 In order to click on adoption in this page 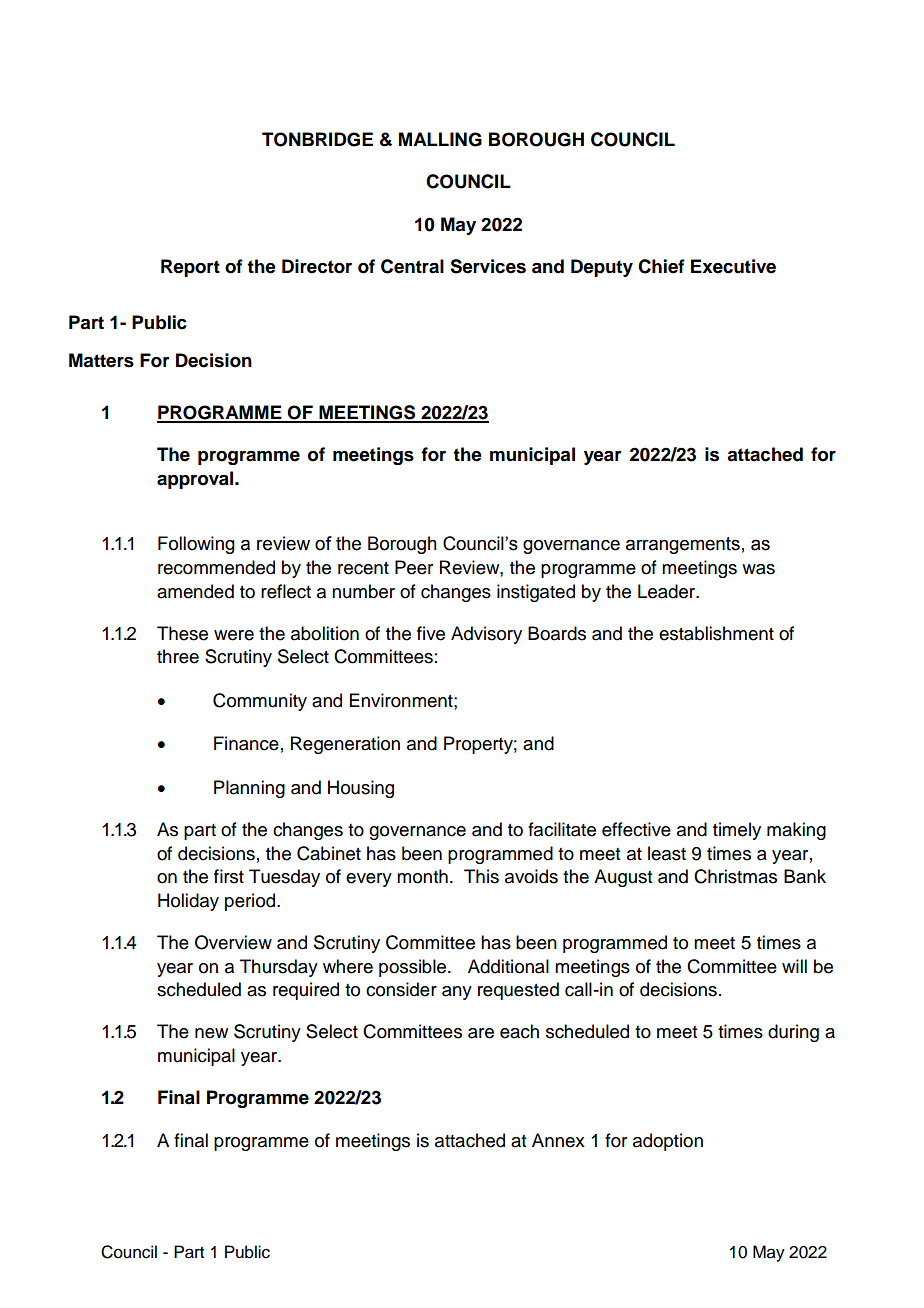, I will do `click(668, 1142)`.
